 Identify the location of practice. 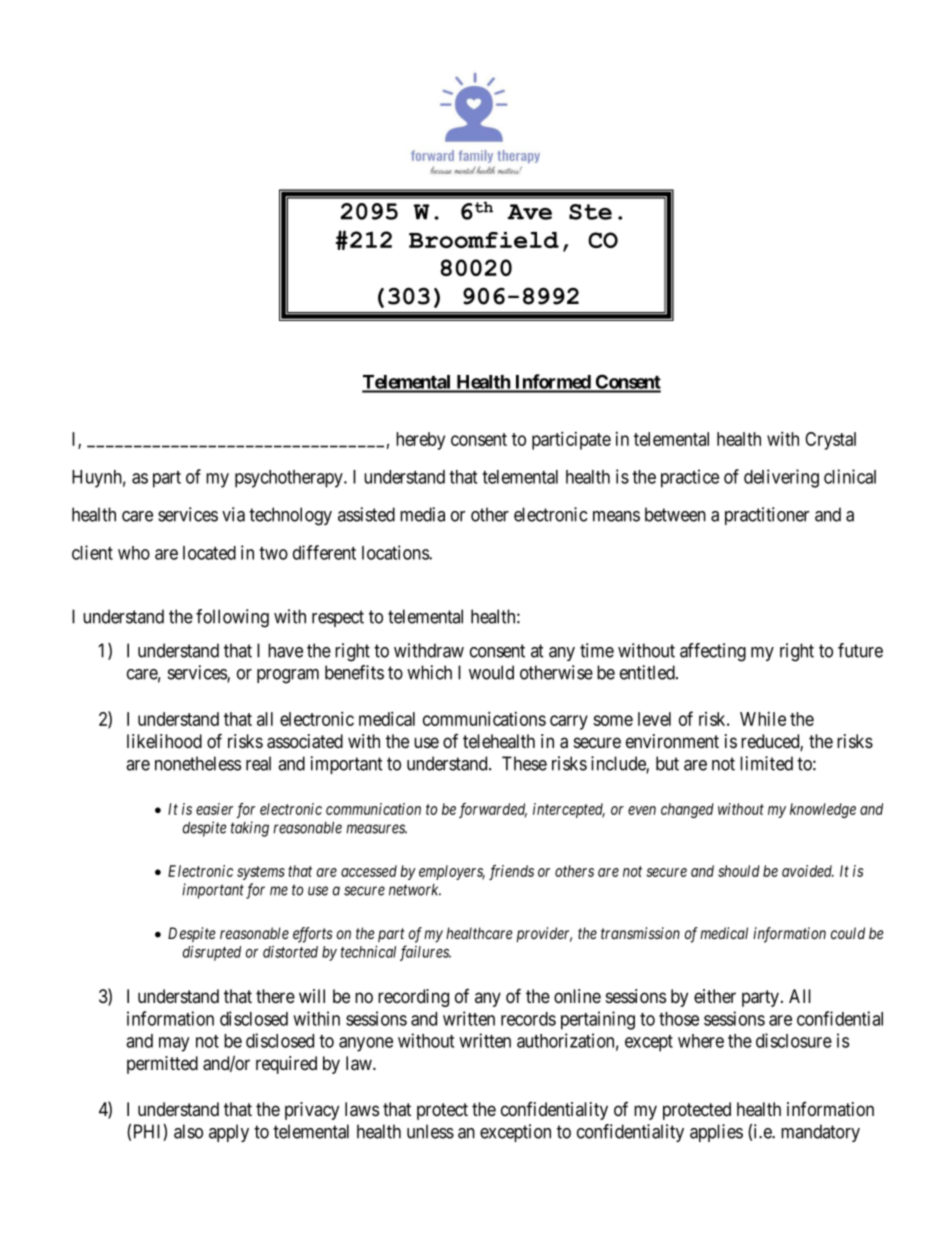
(690, 478).
